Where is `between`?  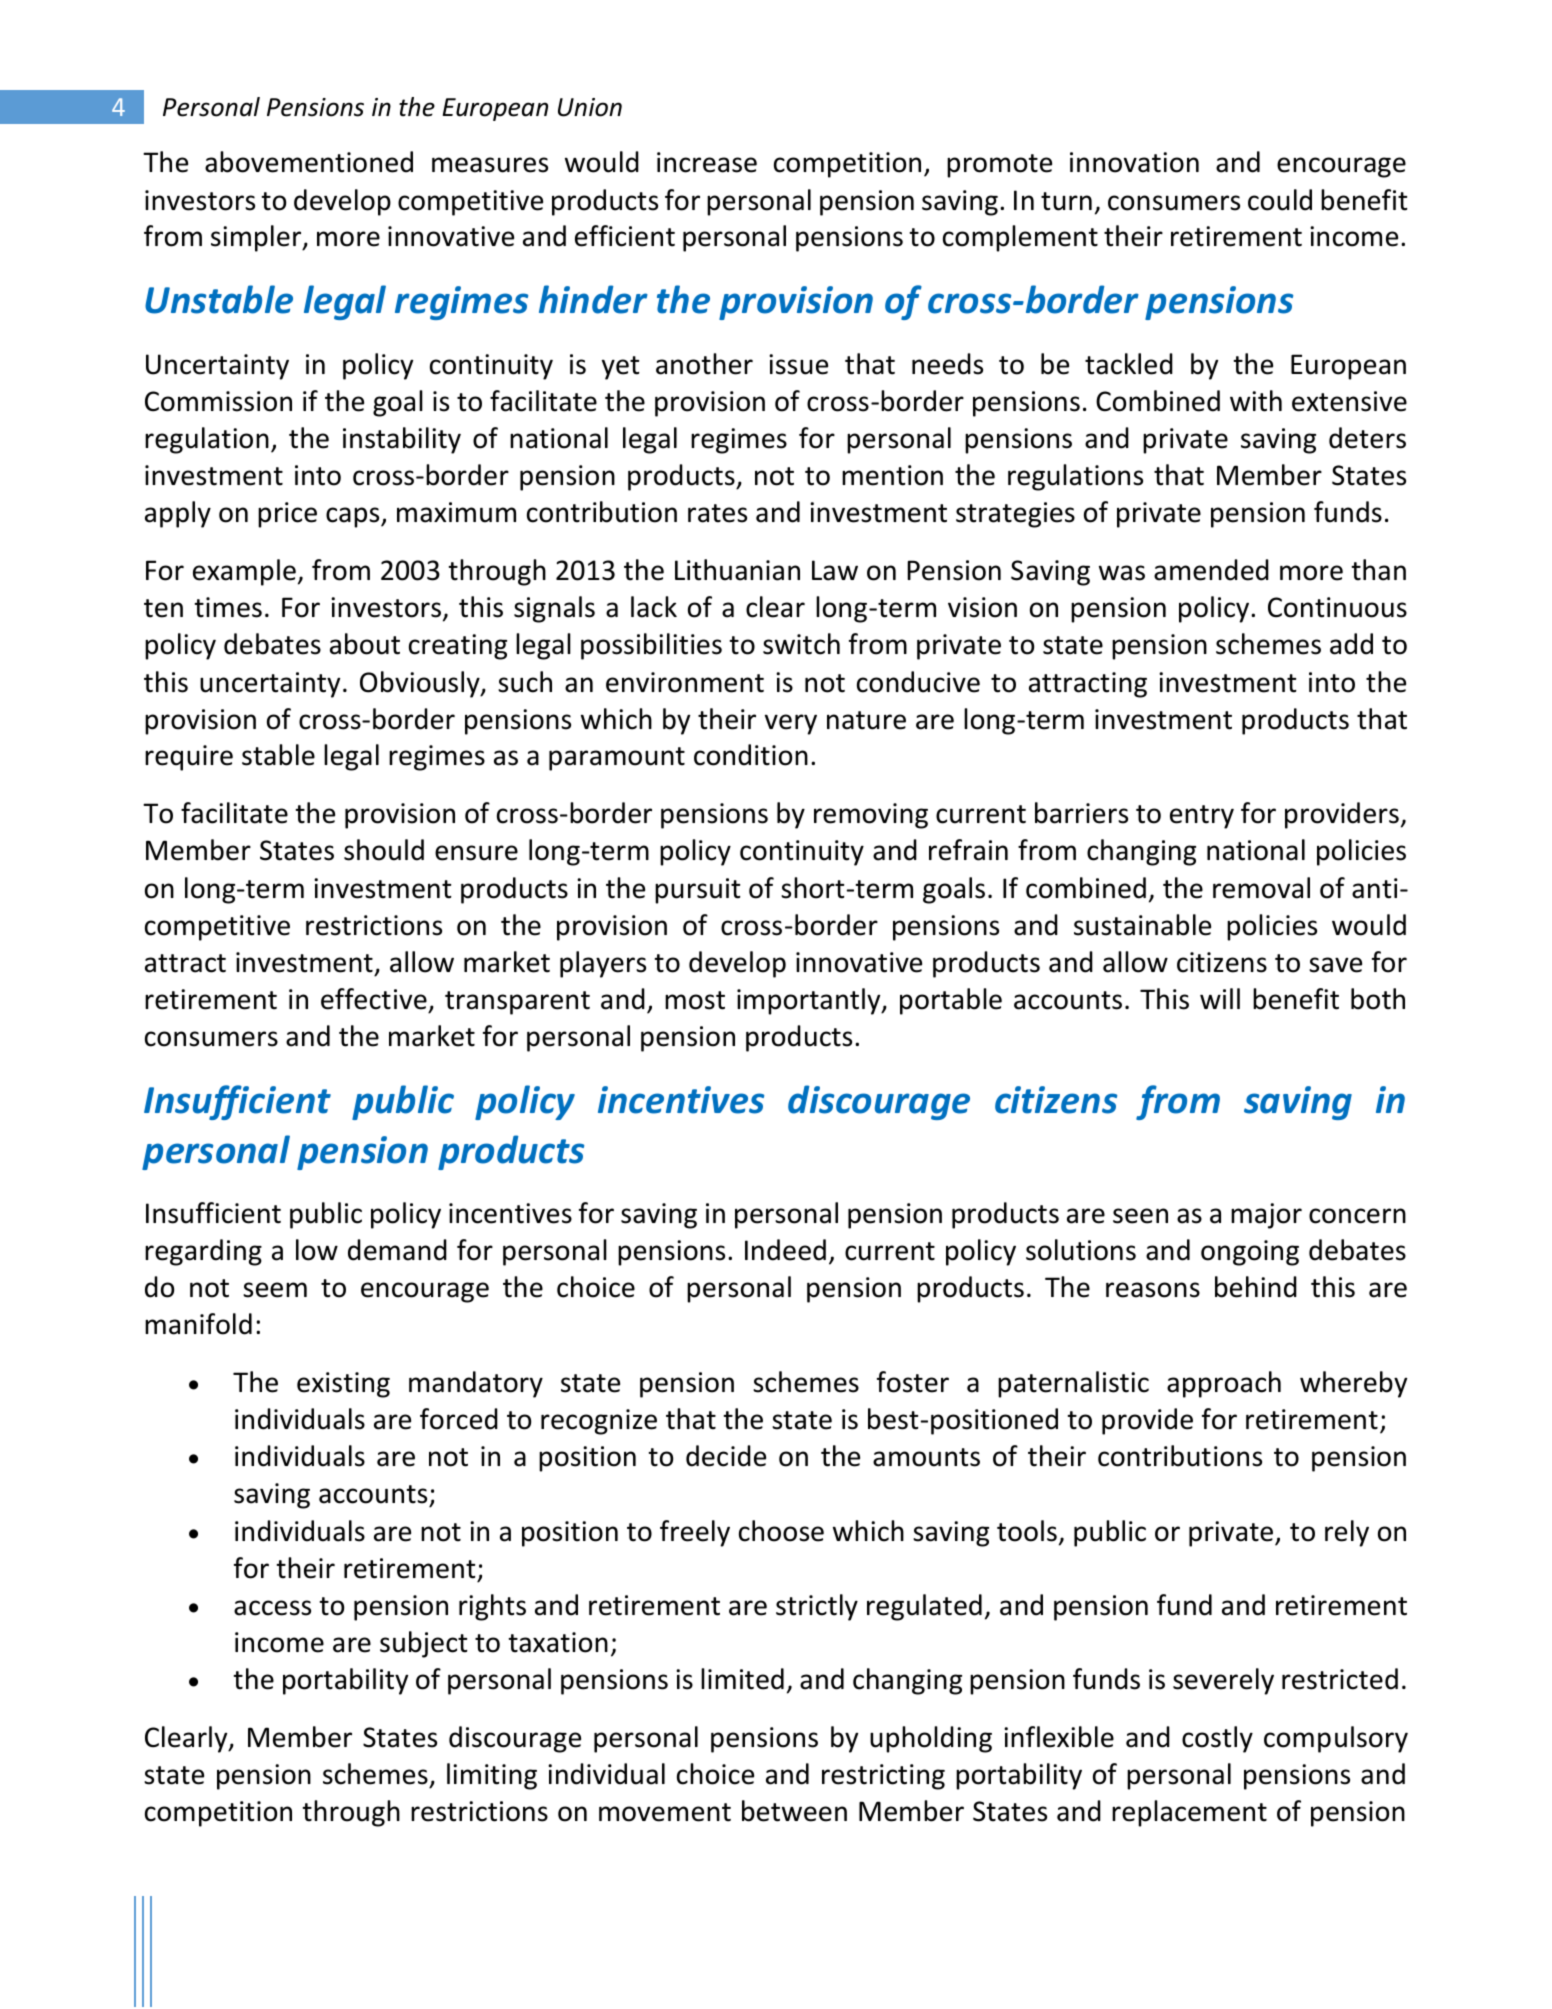 between is located at coordinates (794, 1811).
